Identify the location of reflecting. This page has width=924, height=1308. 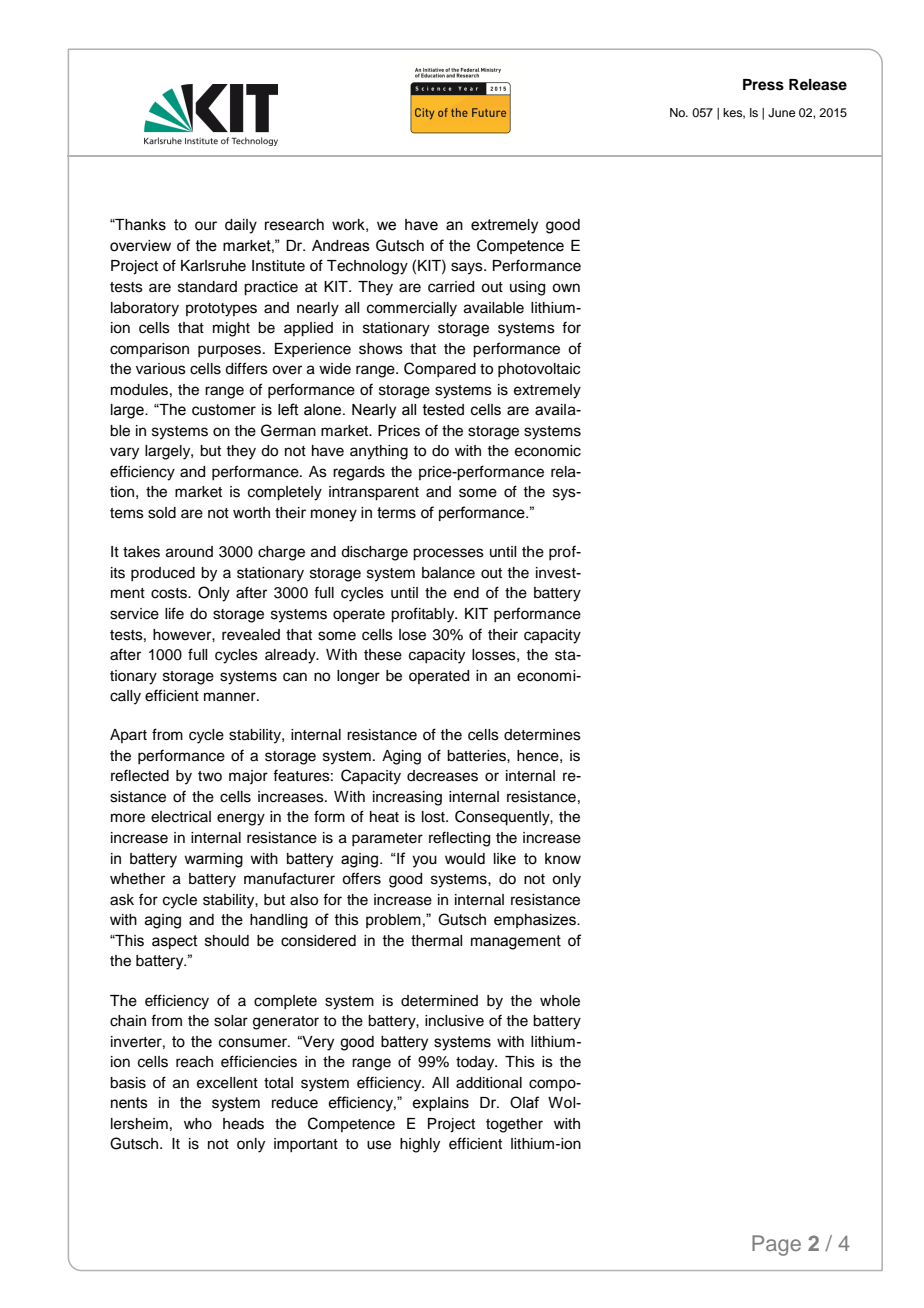
(459, 839).
